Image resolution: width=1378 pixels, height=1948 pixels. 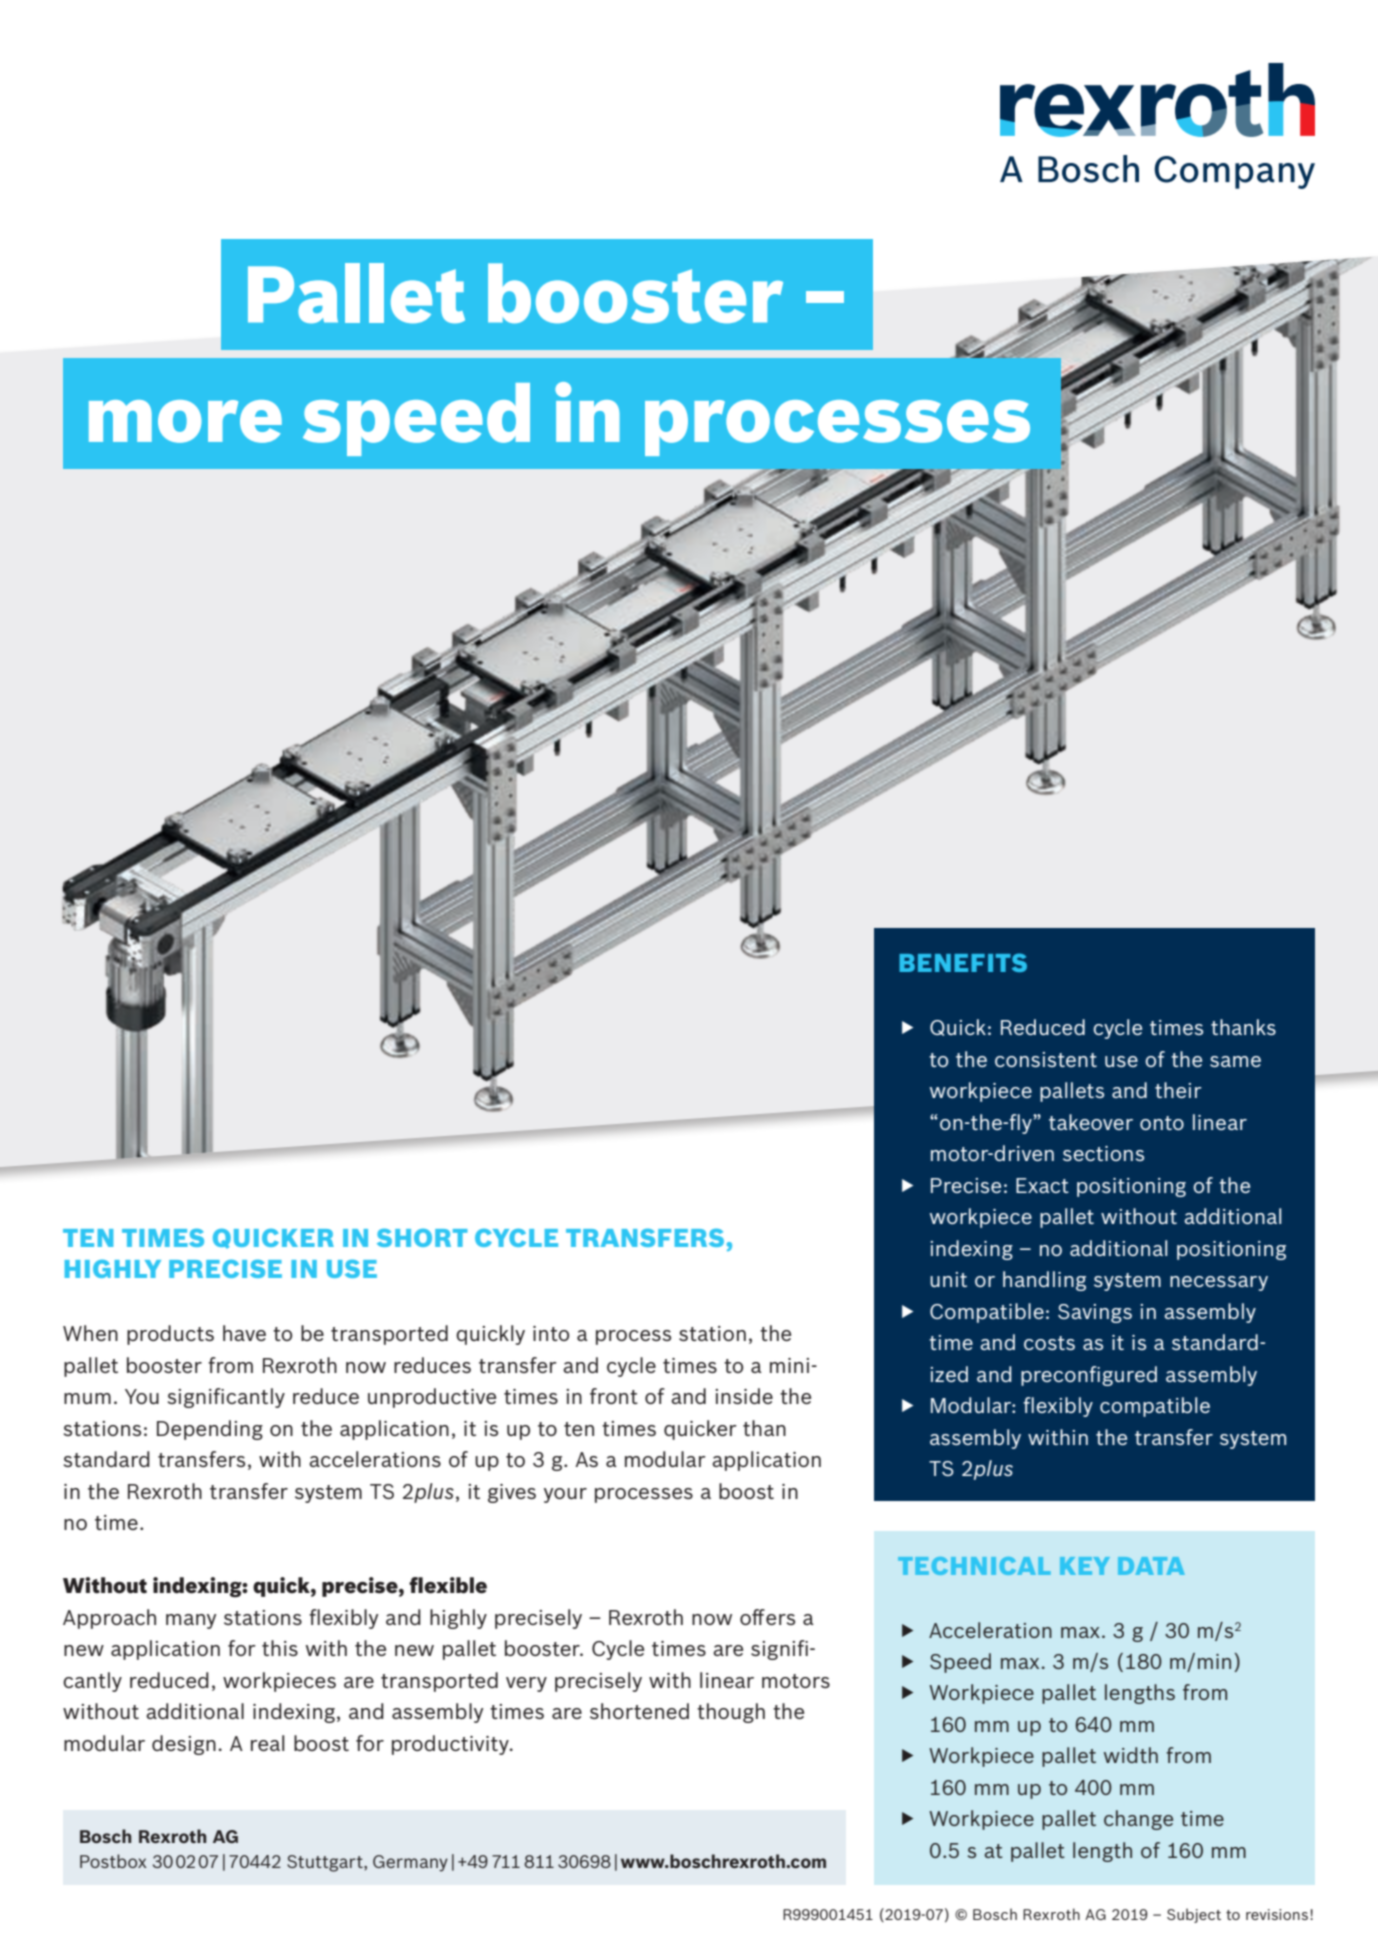 What do you see at coordinates (1089, 1376) in the page?
I see `preconfigured` at bounding box center [1089, 1376].
